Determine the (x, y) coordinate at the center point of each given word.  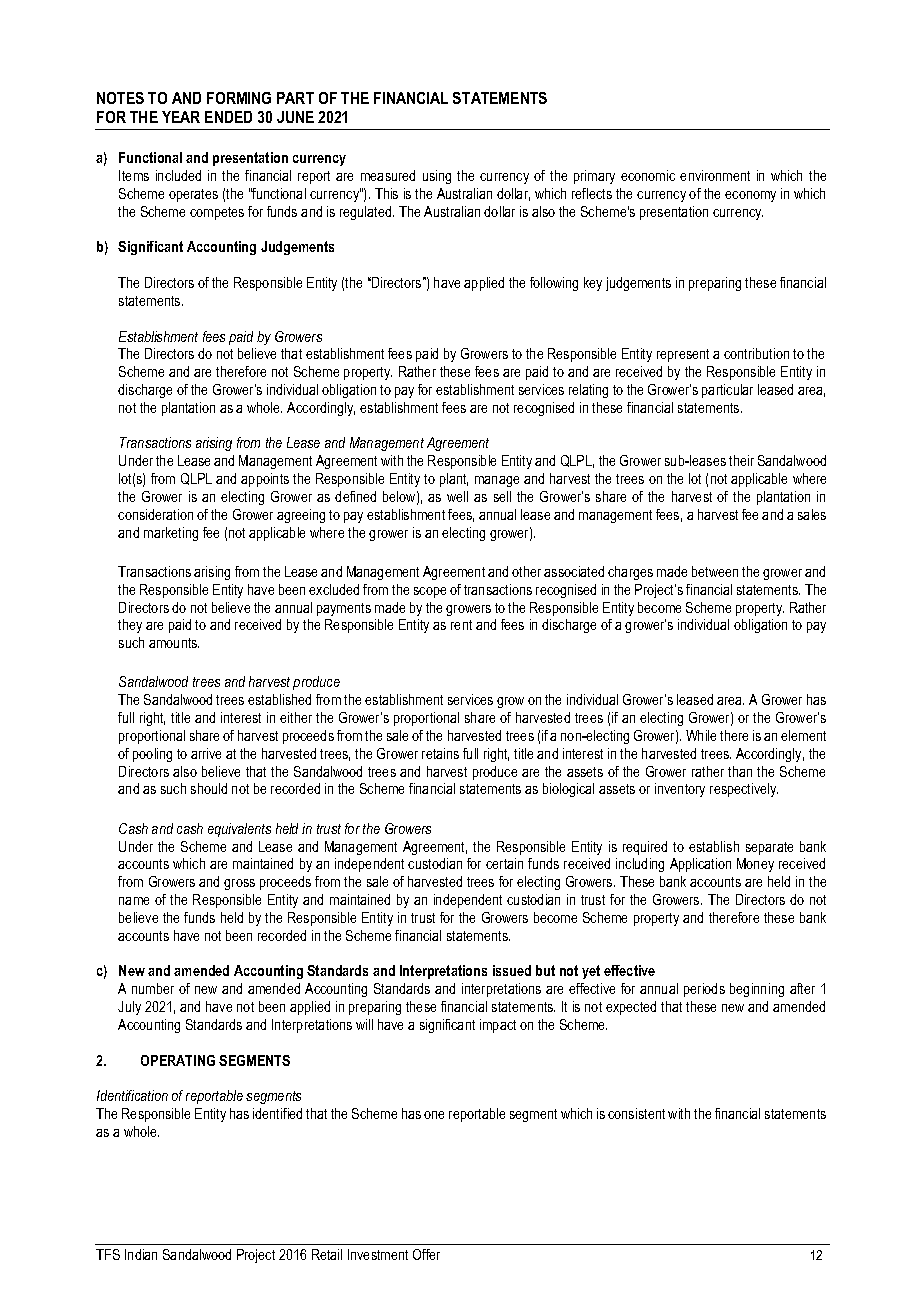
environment (715, 175)
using (437, 177)
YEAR (181, 117)
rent (461, 625)
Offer (426, 1254)
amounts (174, 643)
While (701, 735)
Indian (141, 1254)
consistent (636, 1113)
